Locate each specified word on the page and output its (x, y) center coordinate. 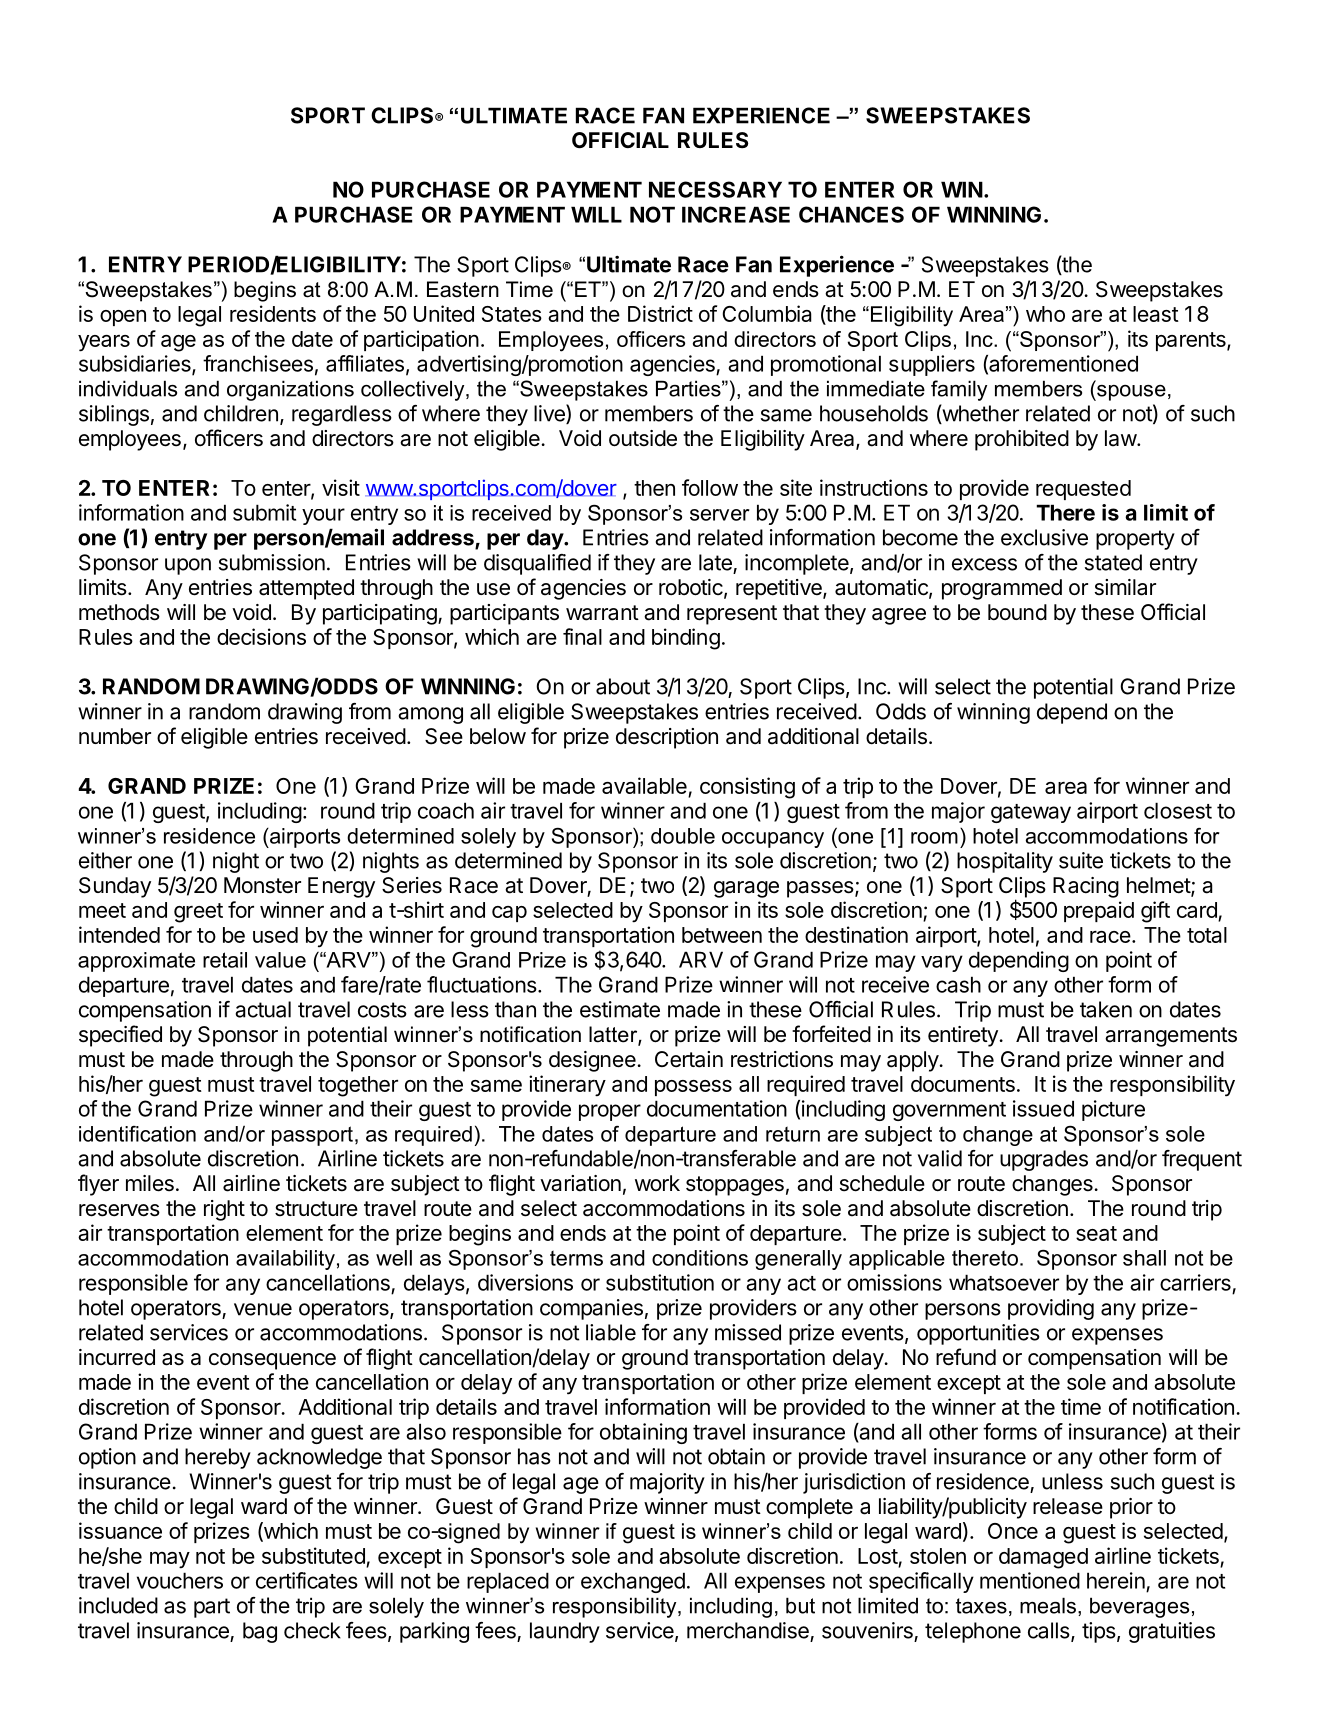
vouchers (180, 1580)
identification (137, 1134)
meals (1048, 1605)
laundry (565, 1632)
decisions (261, 636)
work (657, 1183)
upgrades (1044, 1160)
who (1045, 314)
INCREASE (736, 214)
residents (273, 313)
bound (1017, 612)
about (623, 686)
